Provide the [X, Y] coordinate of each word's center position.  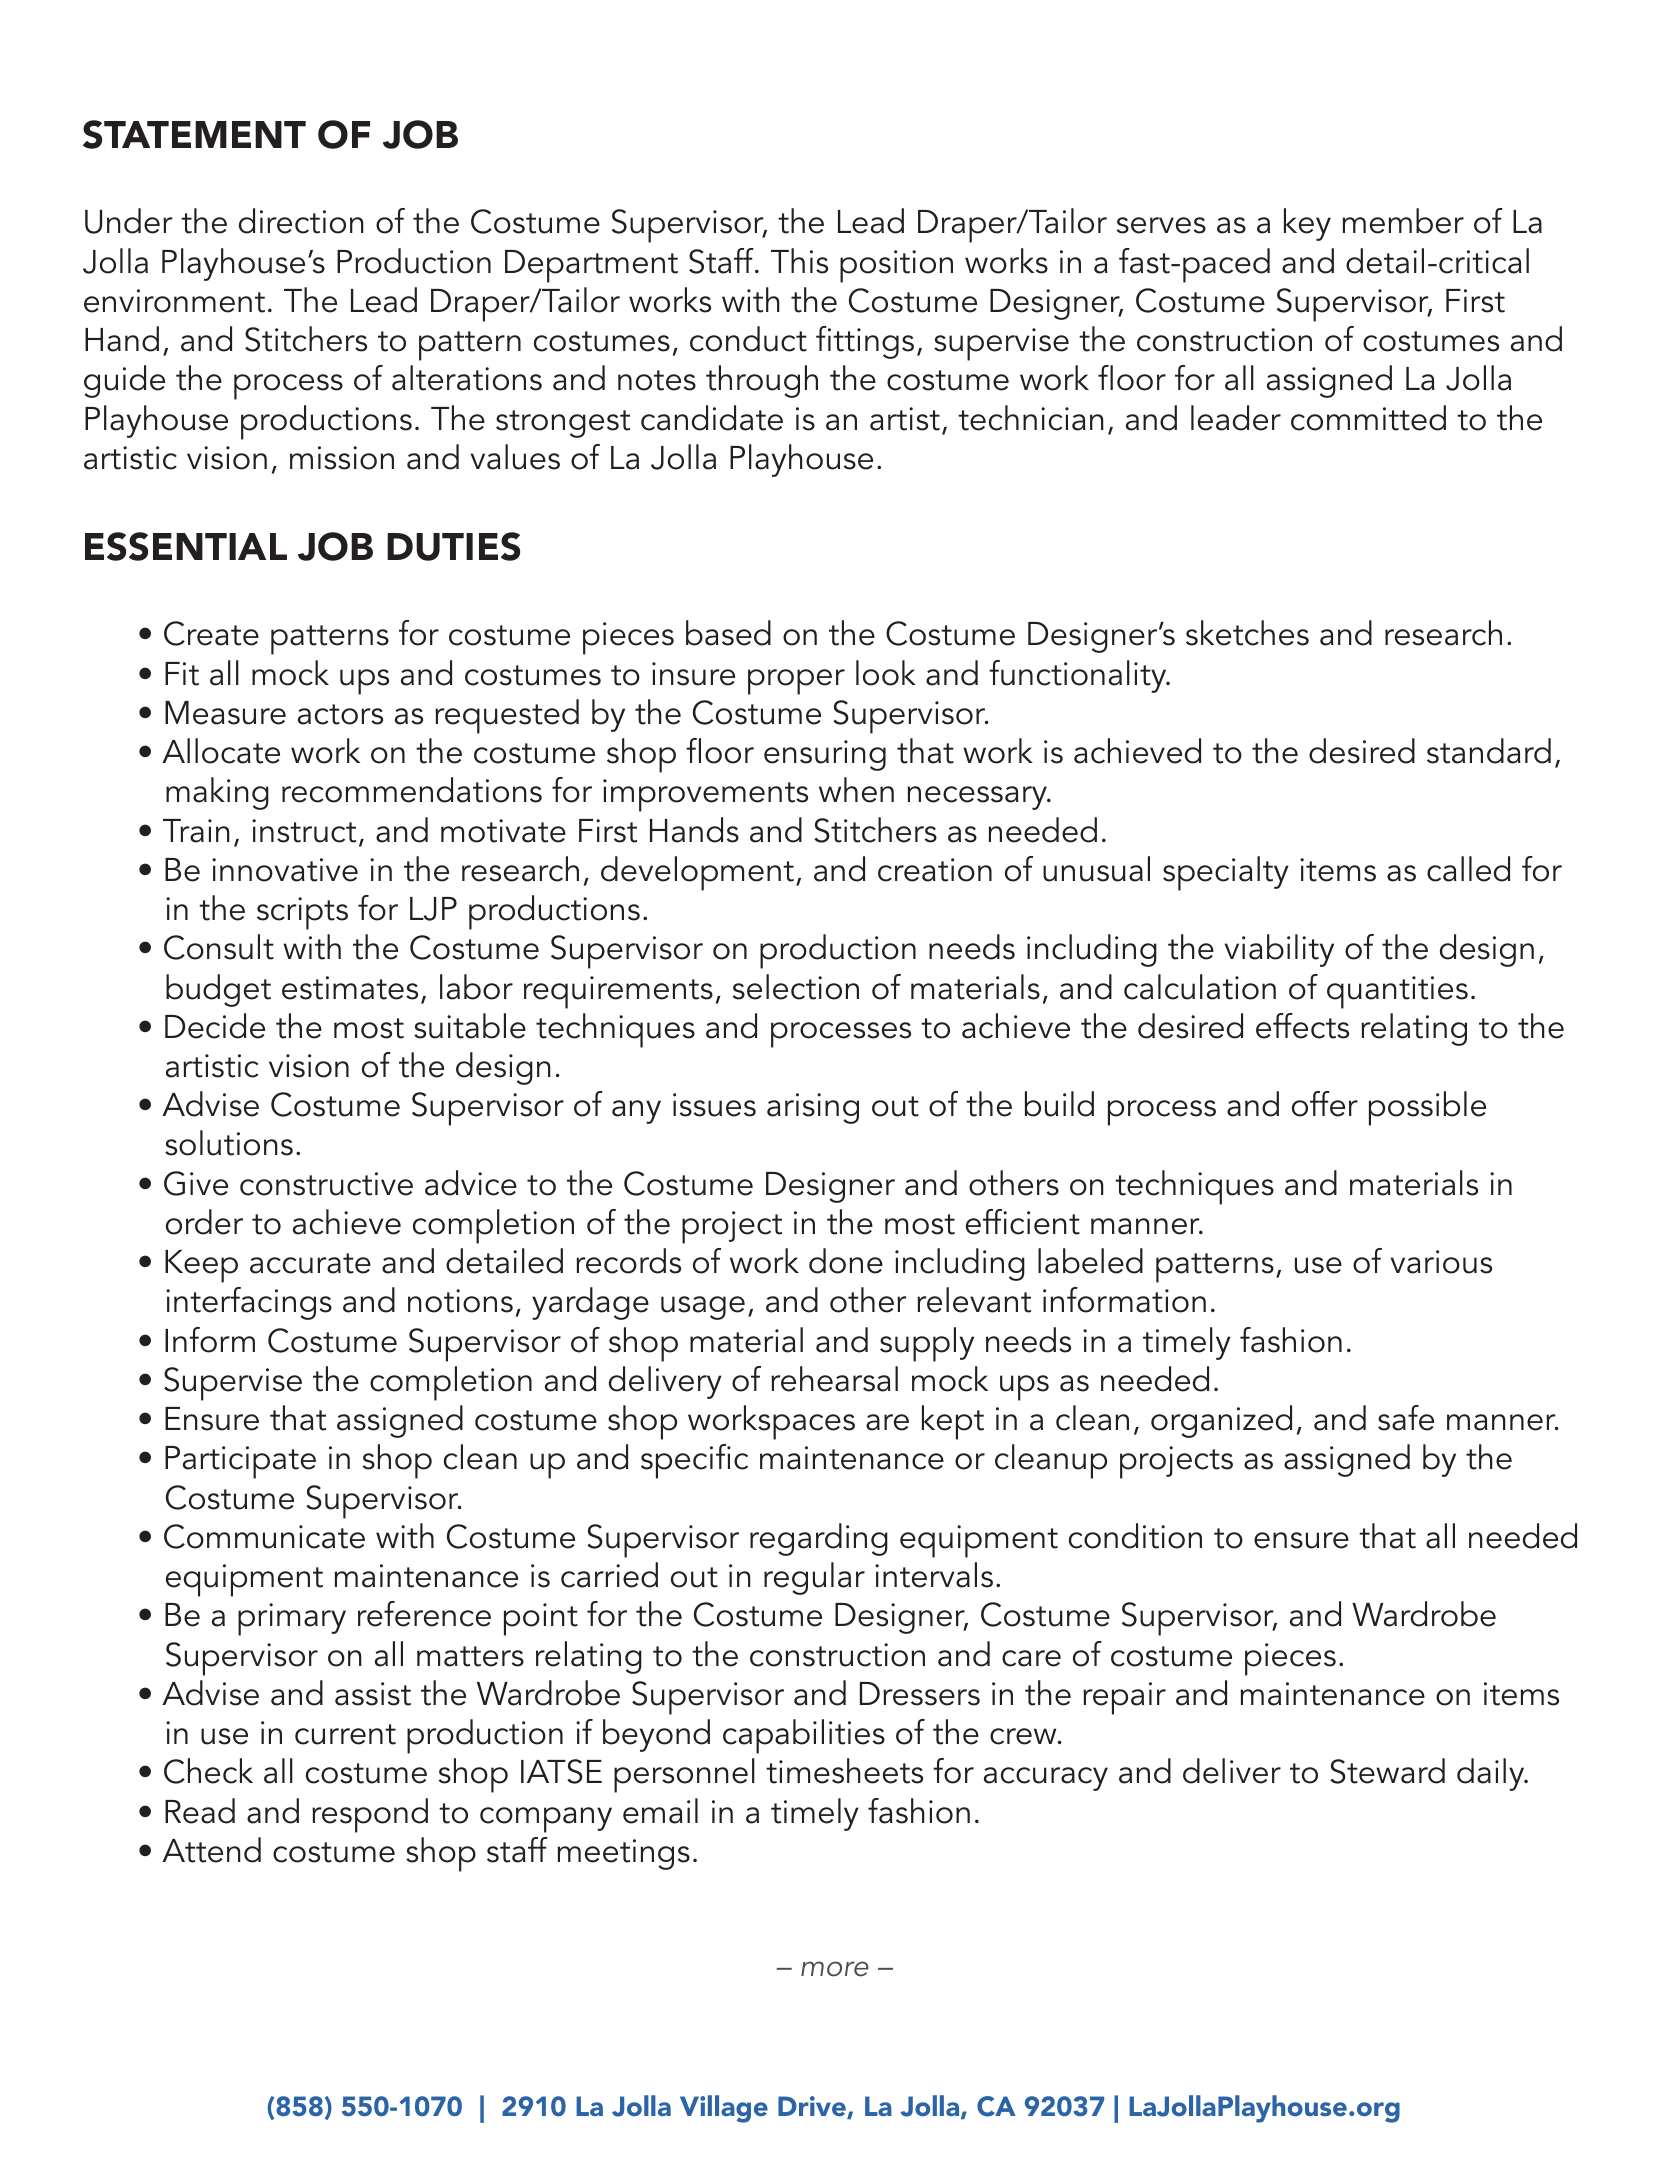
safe [1406, 1418]
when [856, 790]
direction [301, 221]
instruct [304, 831]
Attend [211, 1850]
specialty [1226, 873]
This [799, 261]
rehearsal [834, 1379]
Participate [240, 1462]
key [1307, 224]
